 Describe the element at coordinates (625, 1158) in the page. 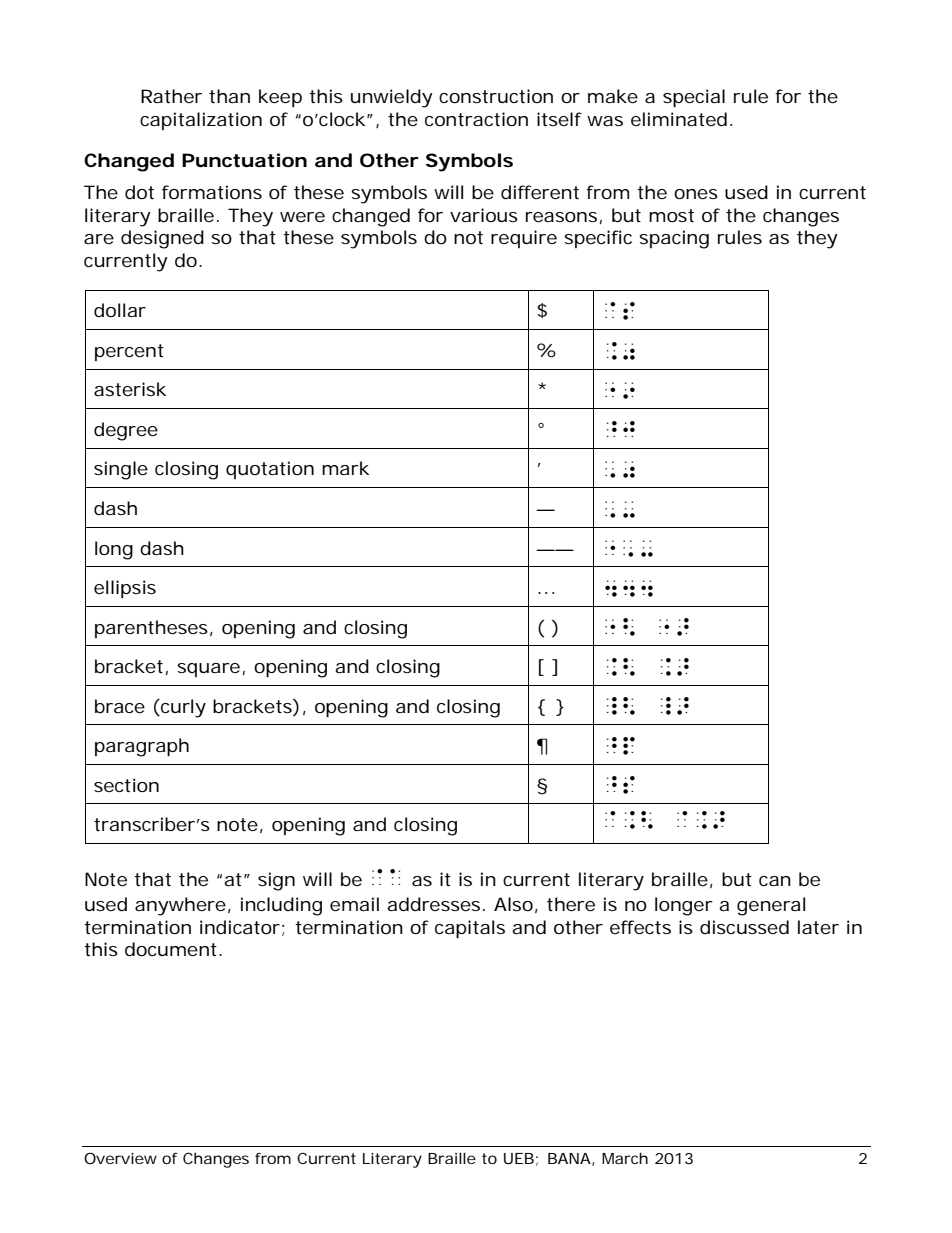

I see `March` at that location.
